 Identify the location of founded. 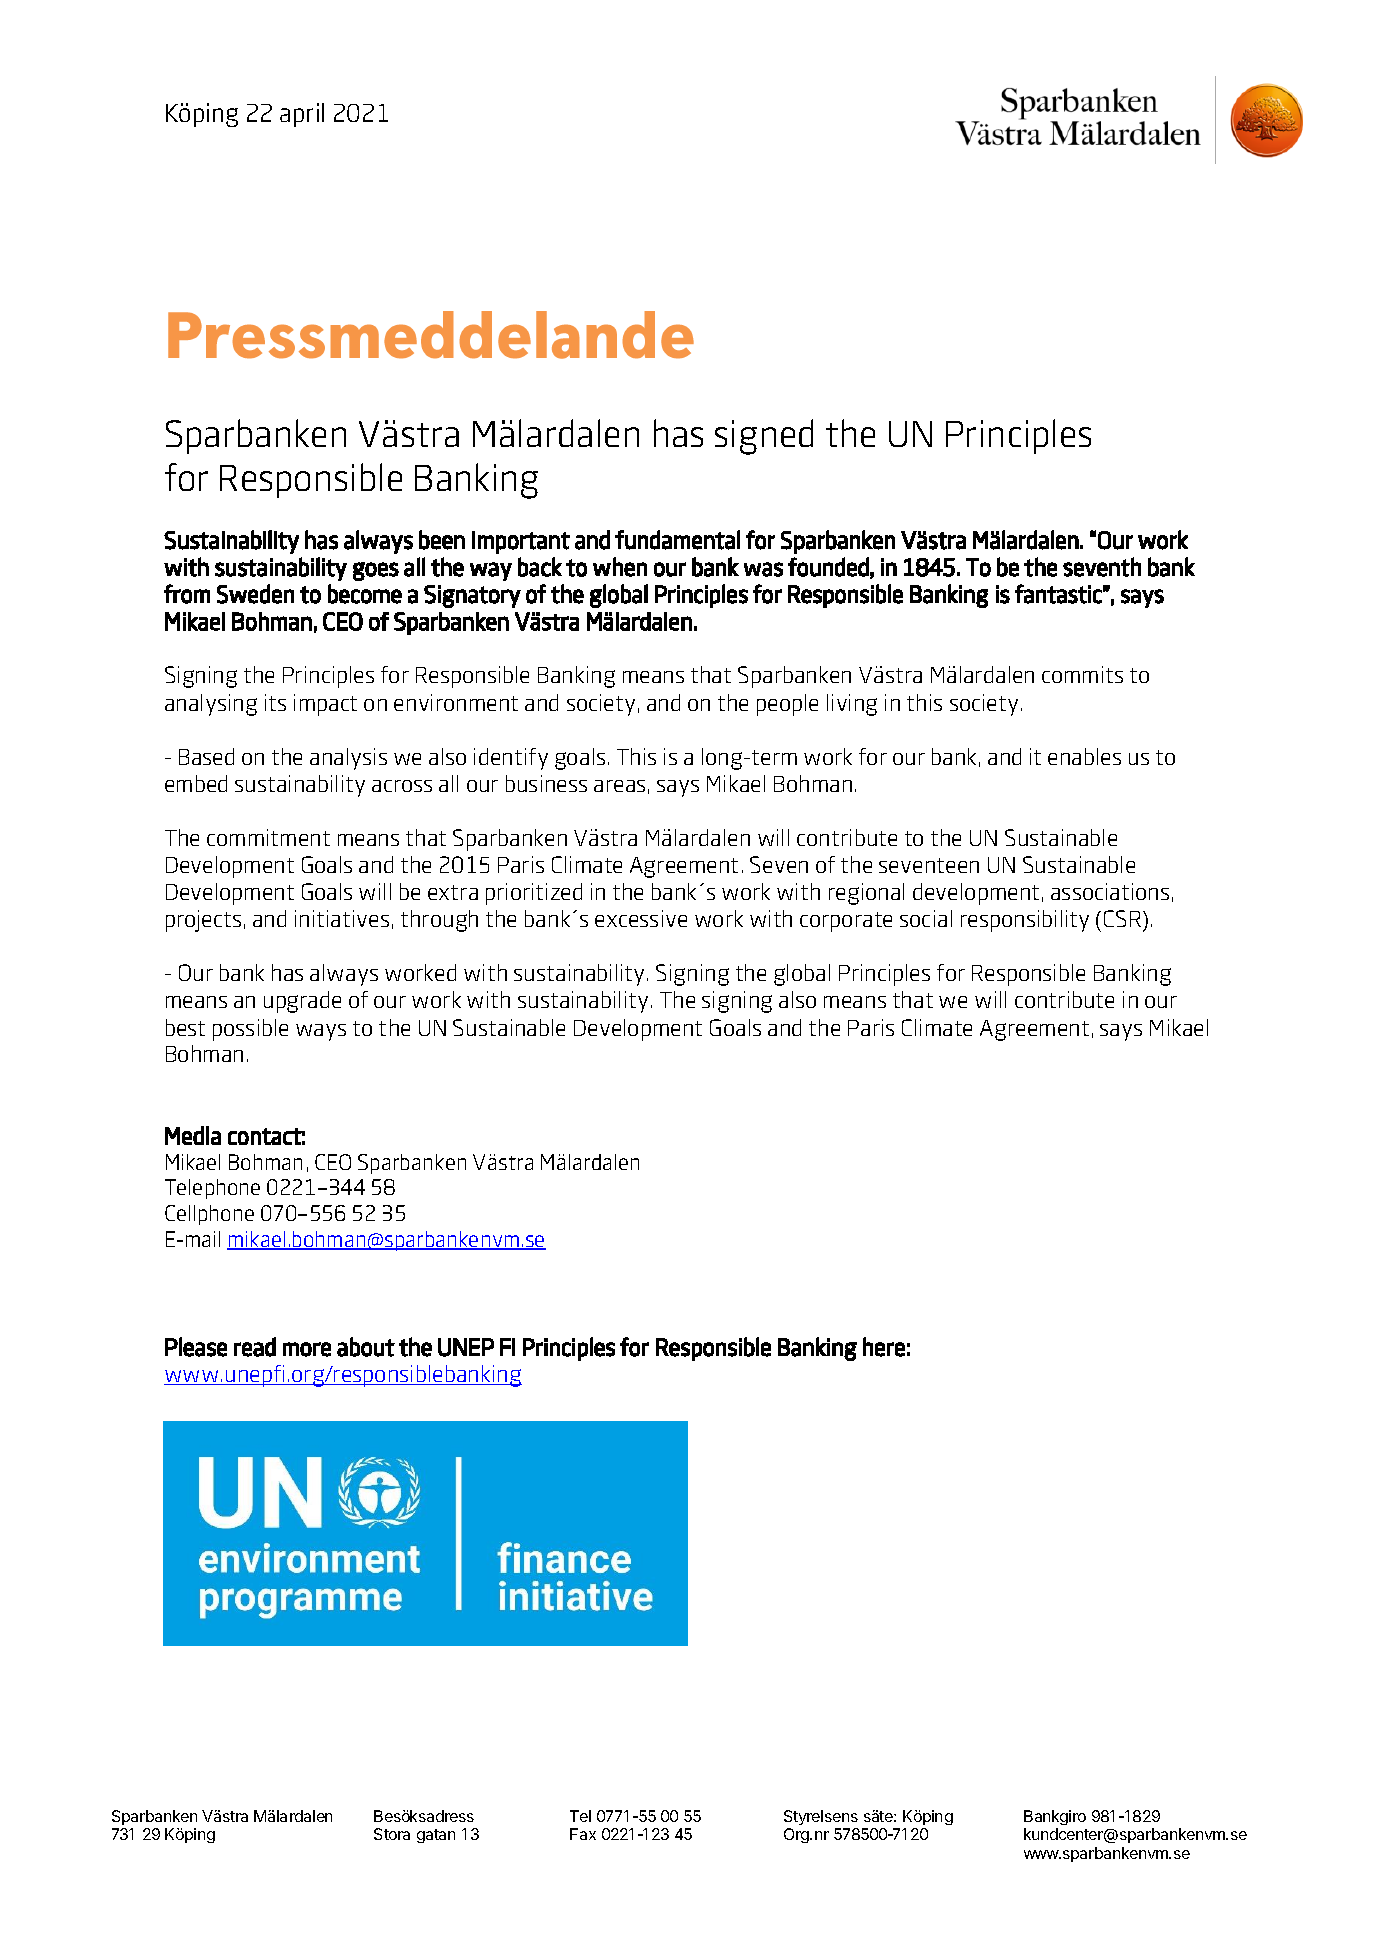
(828, 567).
